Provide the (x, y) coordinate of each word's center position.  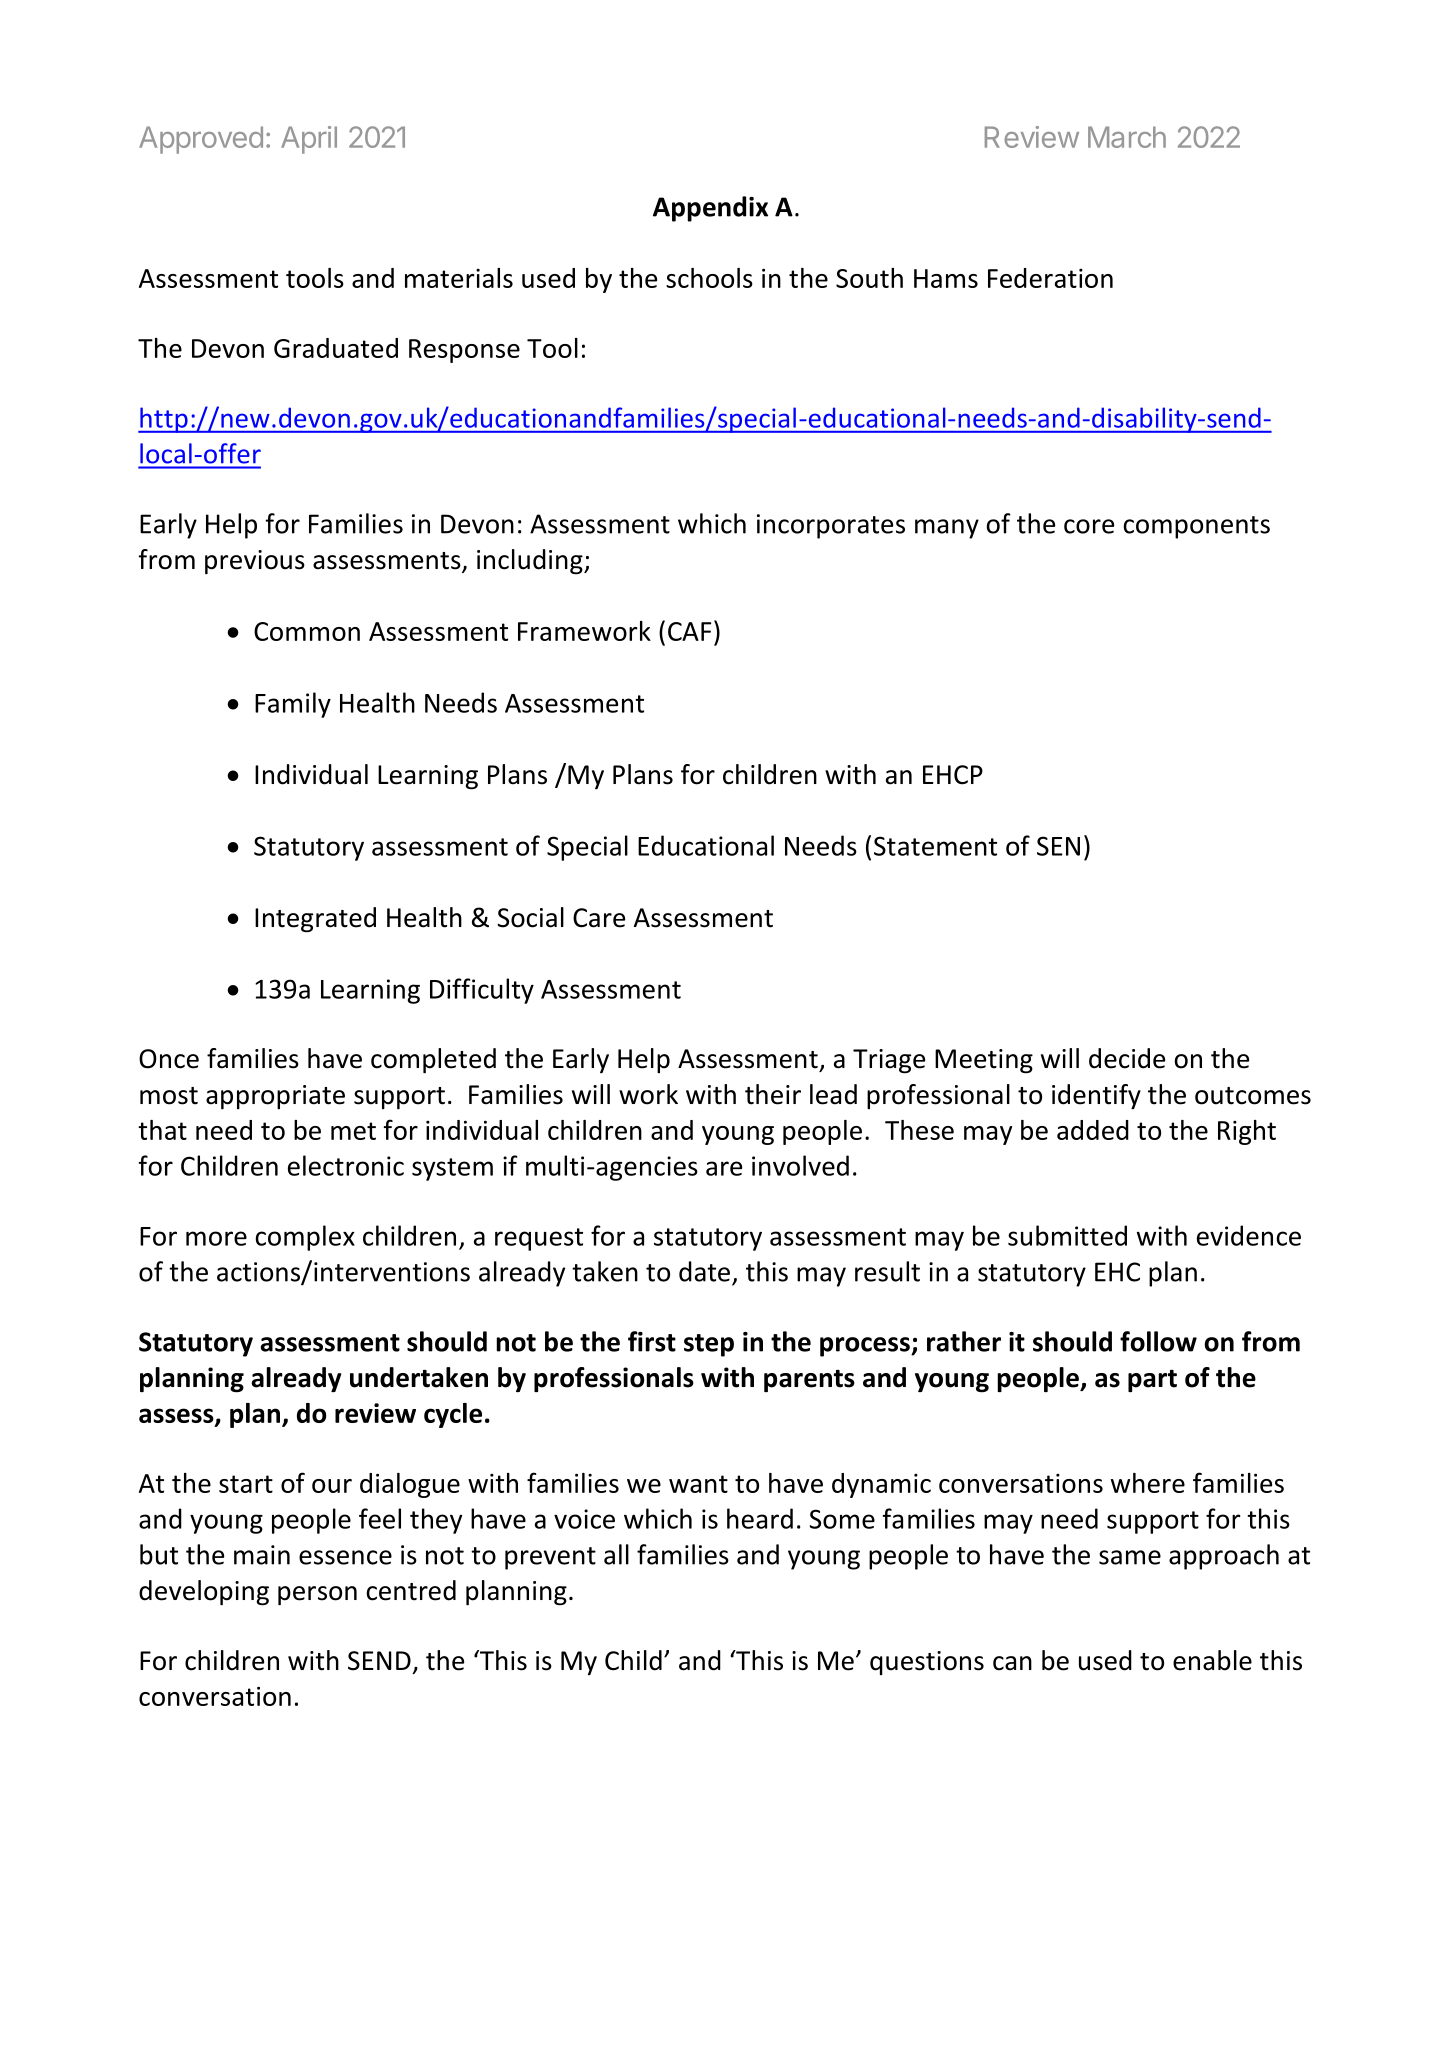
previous (255, 562)
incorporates (831, 526)
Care (599, 918)
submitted (1067, 1235)
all (616, 1554)
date (704, 1271)
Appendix (710, 209)
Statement (935, 846)
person (317, 1596)
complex (305, 1238)
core (1089, 526)
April (309, 140)
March (1127, 137)
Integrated (315, 920)
